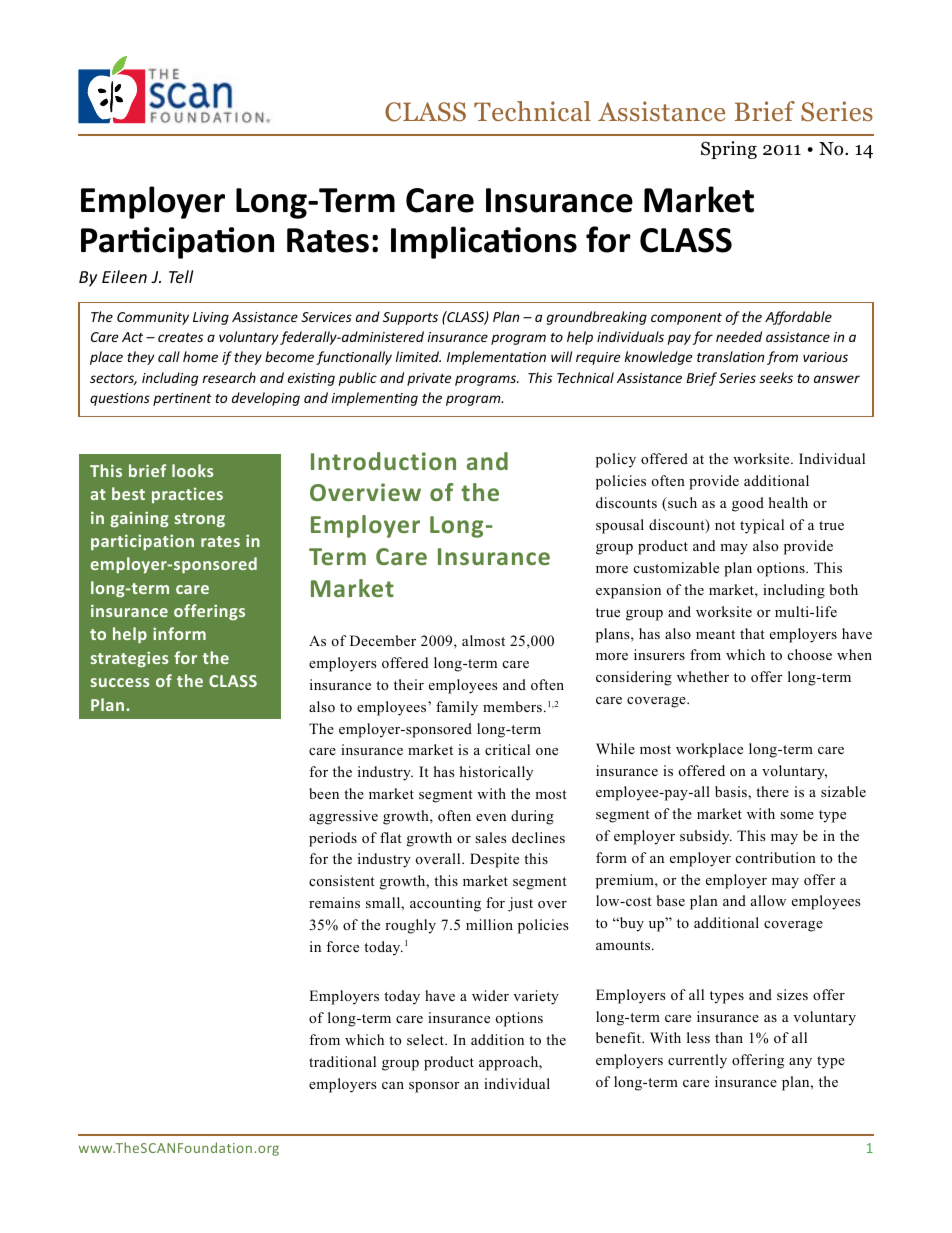 The height and width of the screenshot is (1233, 952). I want to click on Tell, so click(181, 276).
